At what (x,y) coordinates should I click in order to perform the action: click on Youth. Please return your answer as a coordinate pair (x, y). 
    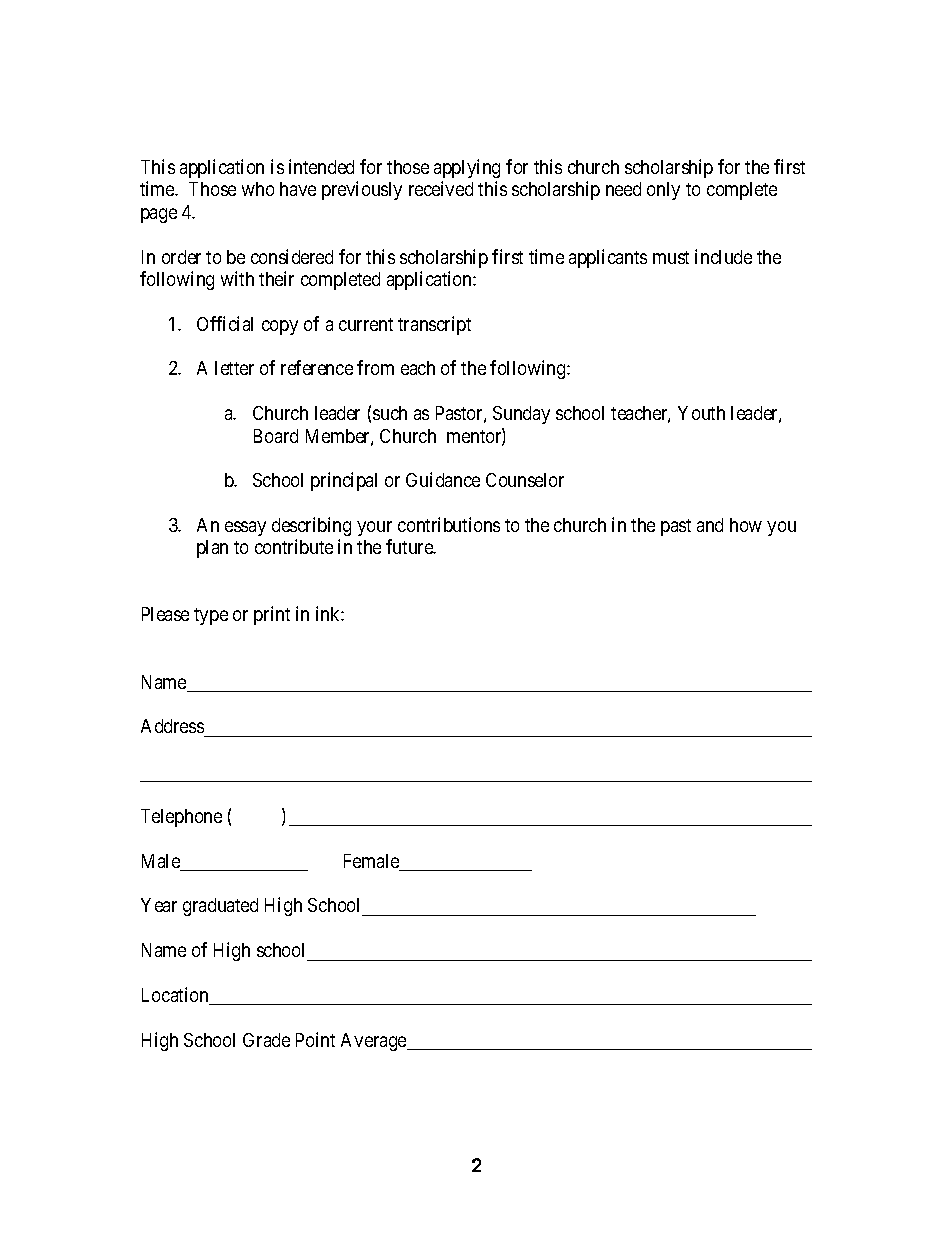
    Looking at the image, I should click on (701, 413).
